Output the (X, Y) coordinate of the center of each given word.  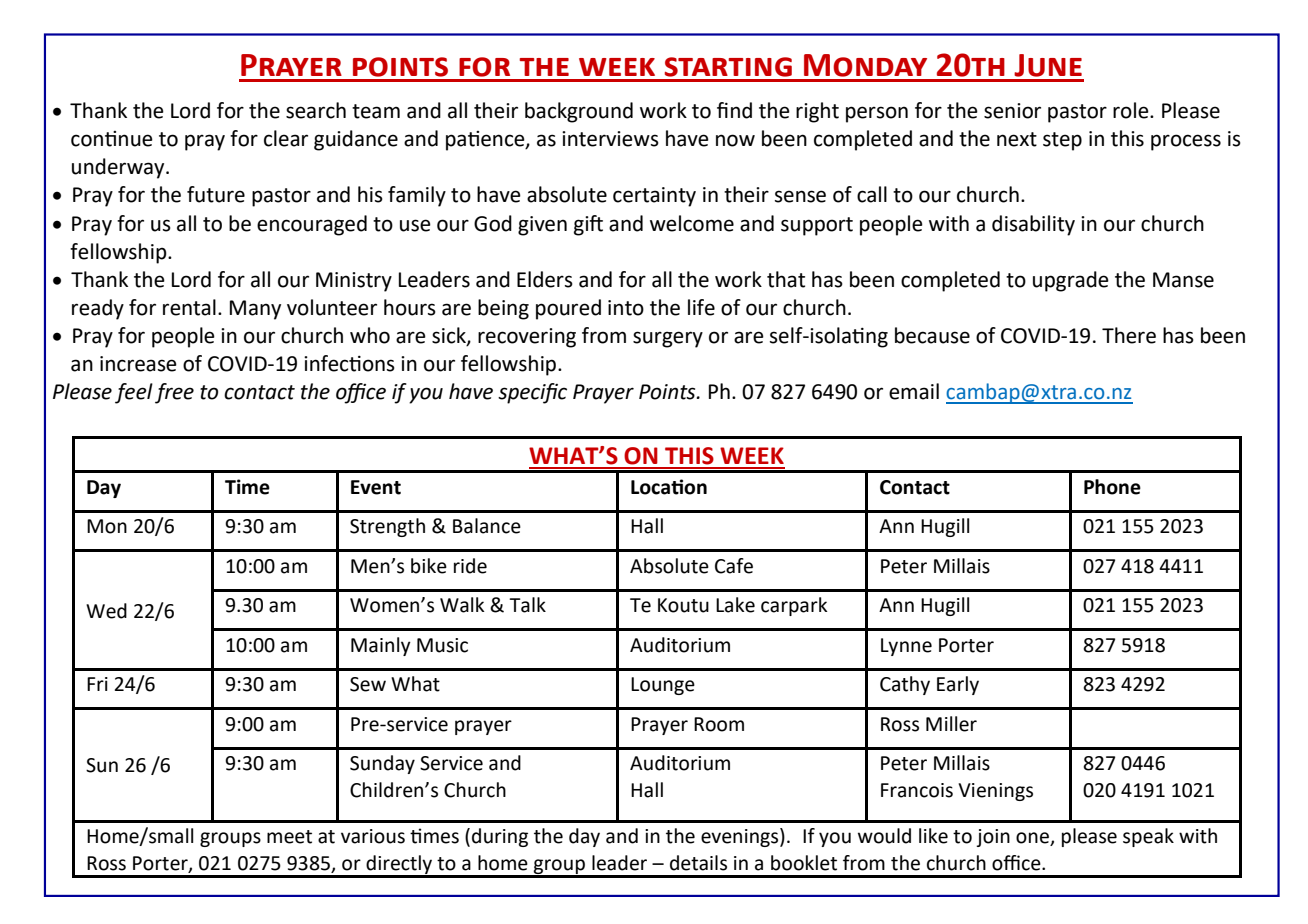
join (993, 838)
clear (286, 138)
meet (289, 837)
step (1062, 141)
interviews (610, 139)
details (698, 863)
